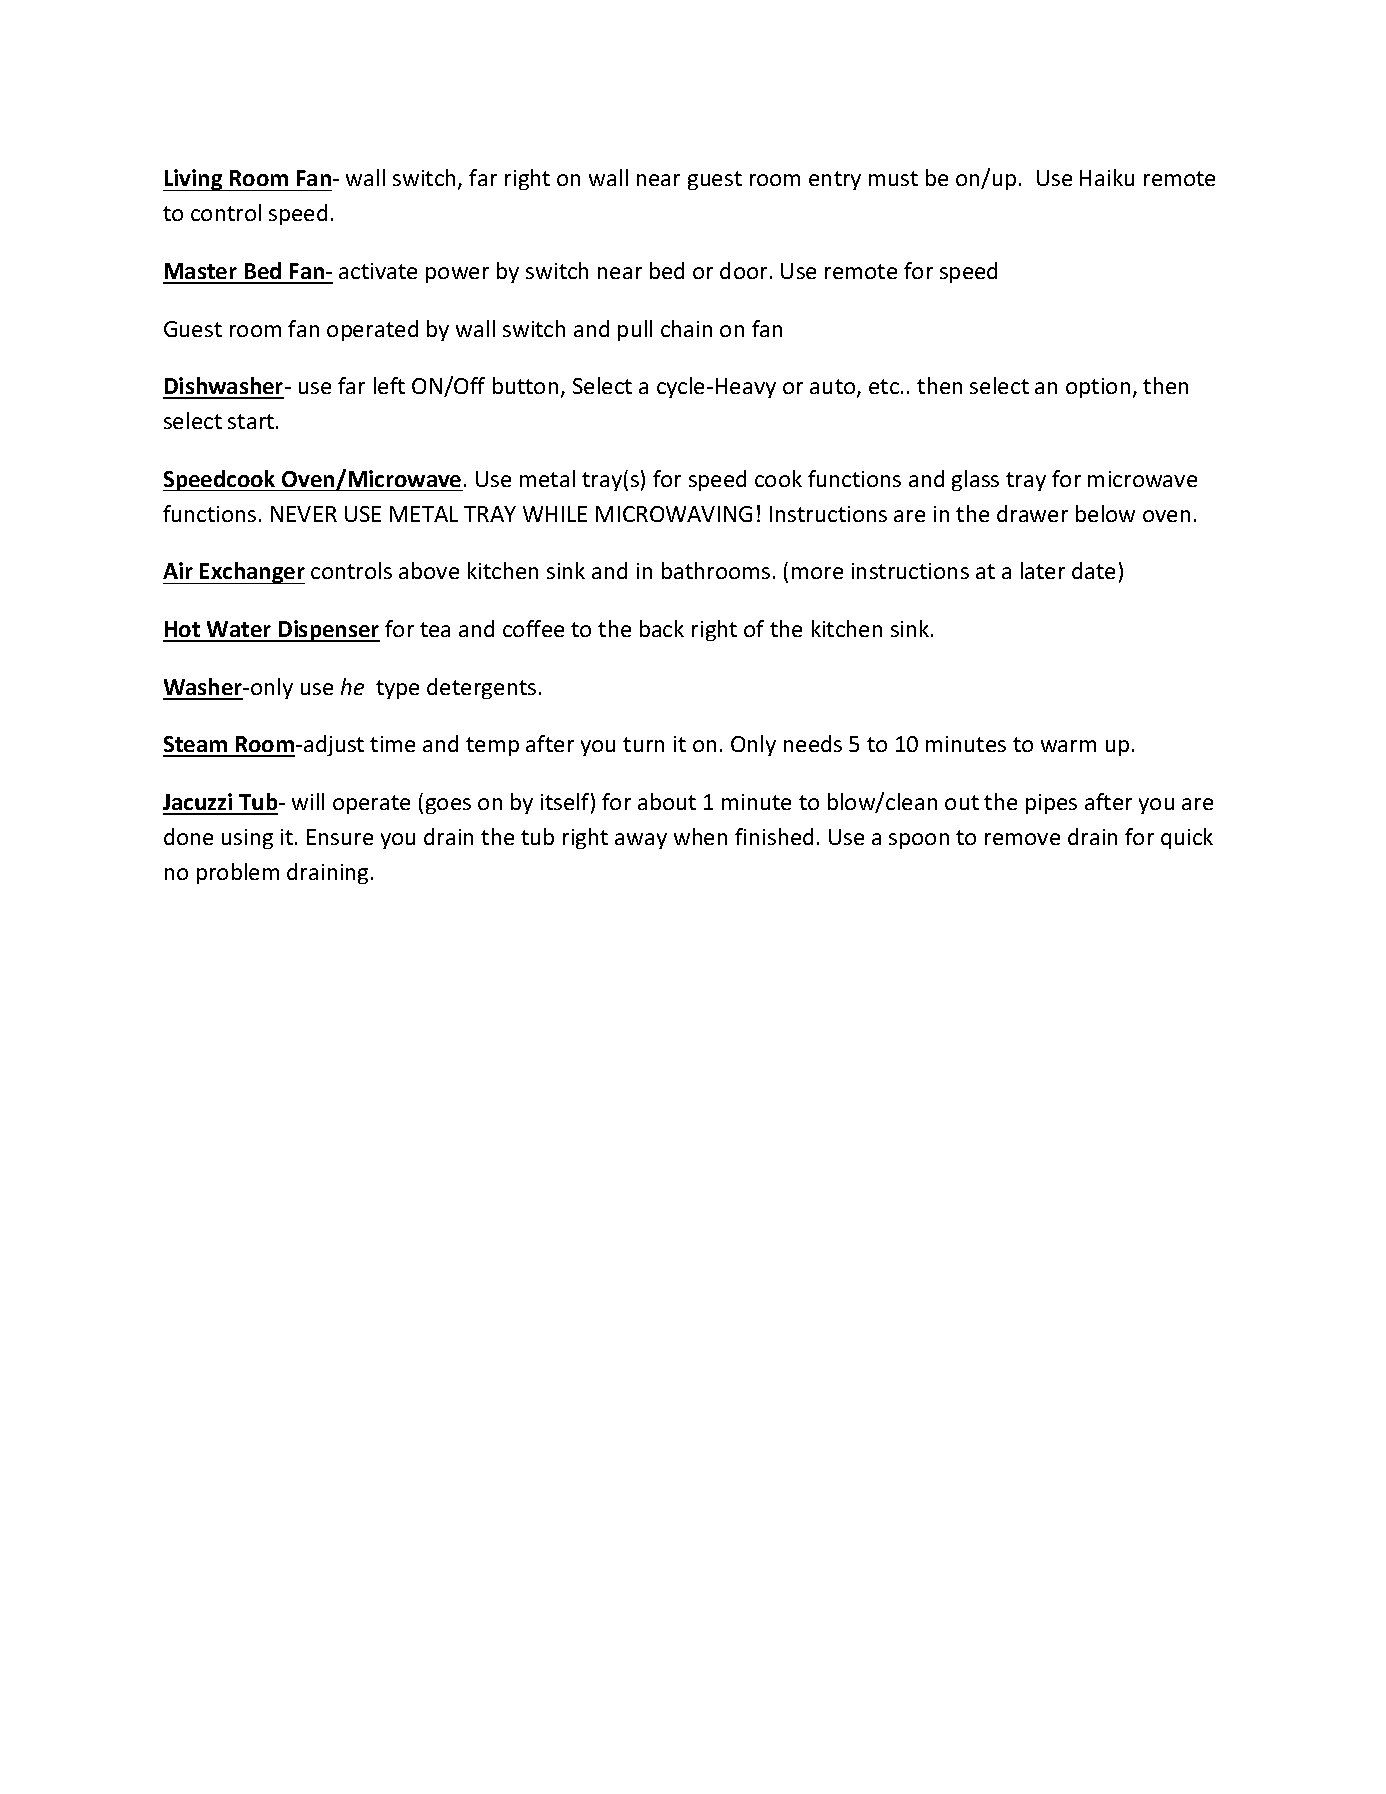 The width and height of the screenshot is (1386, 1794). I want to click on drawer, so click(1032, 513).
